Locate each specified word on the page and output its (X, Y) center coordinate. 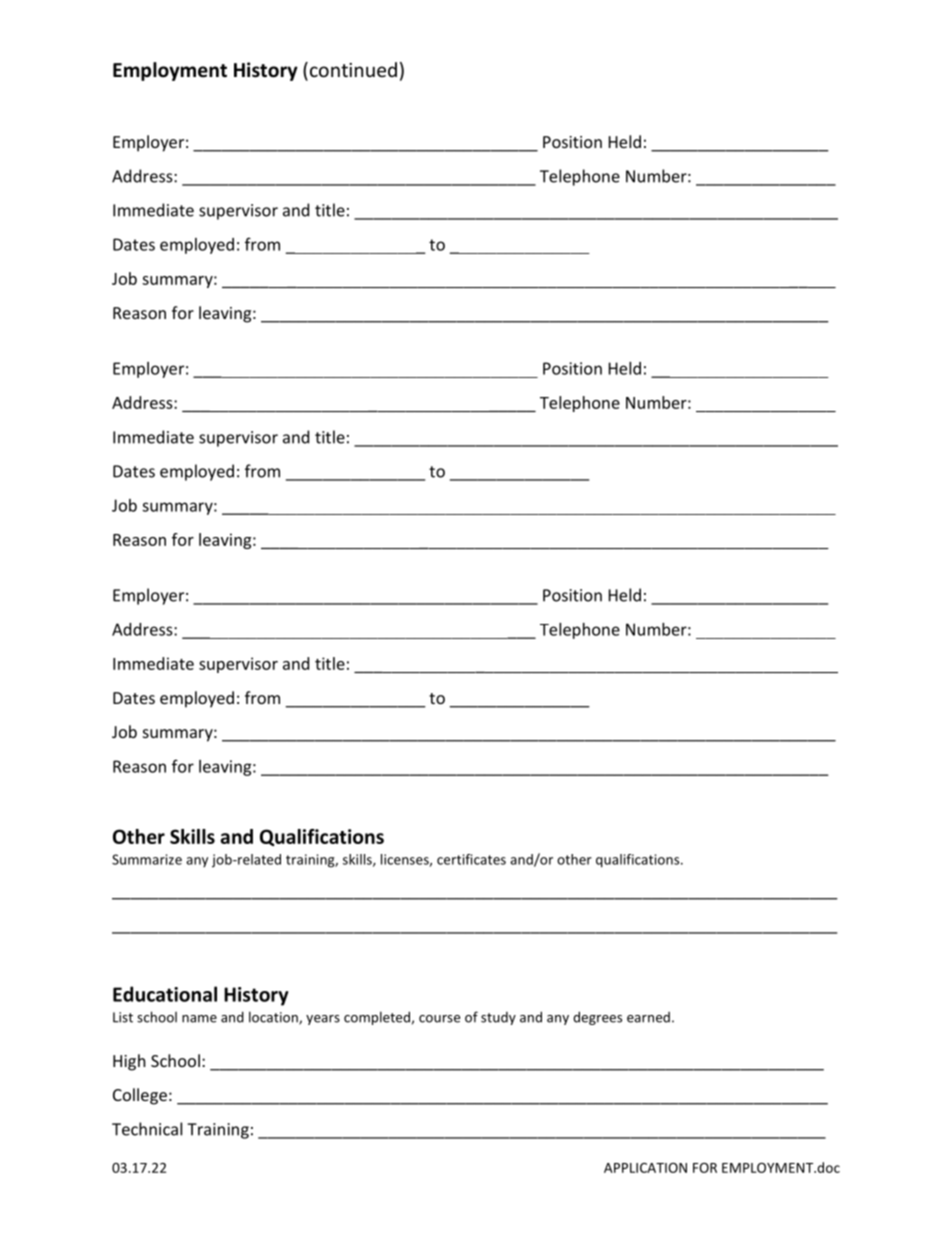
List (123, 1017)
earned (648, 1017)
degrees (597, 1018)
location (274, 1018)
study (498, 1018)
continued (352, 71)
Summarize (147, 859)
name (199, 1019)
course (439, 1019)
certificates (471, 859)
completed (377, 1018)
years (323, 1020)
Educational (165, 994)
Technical (147, 1129)
